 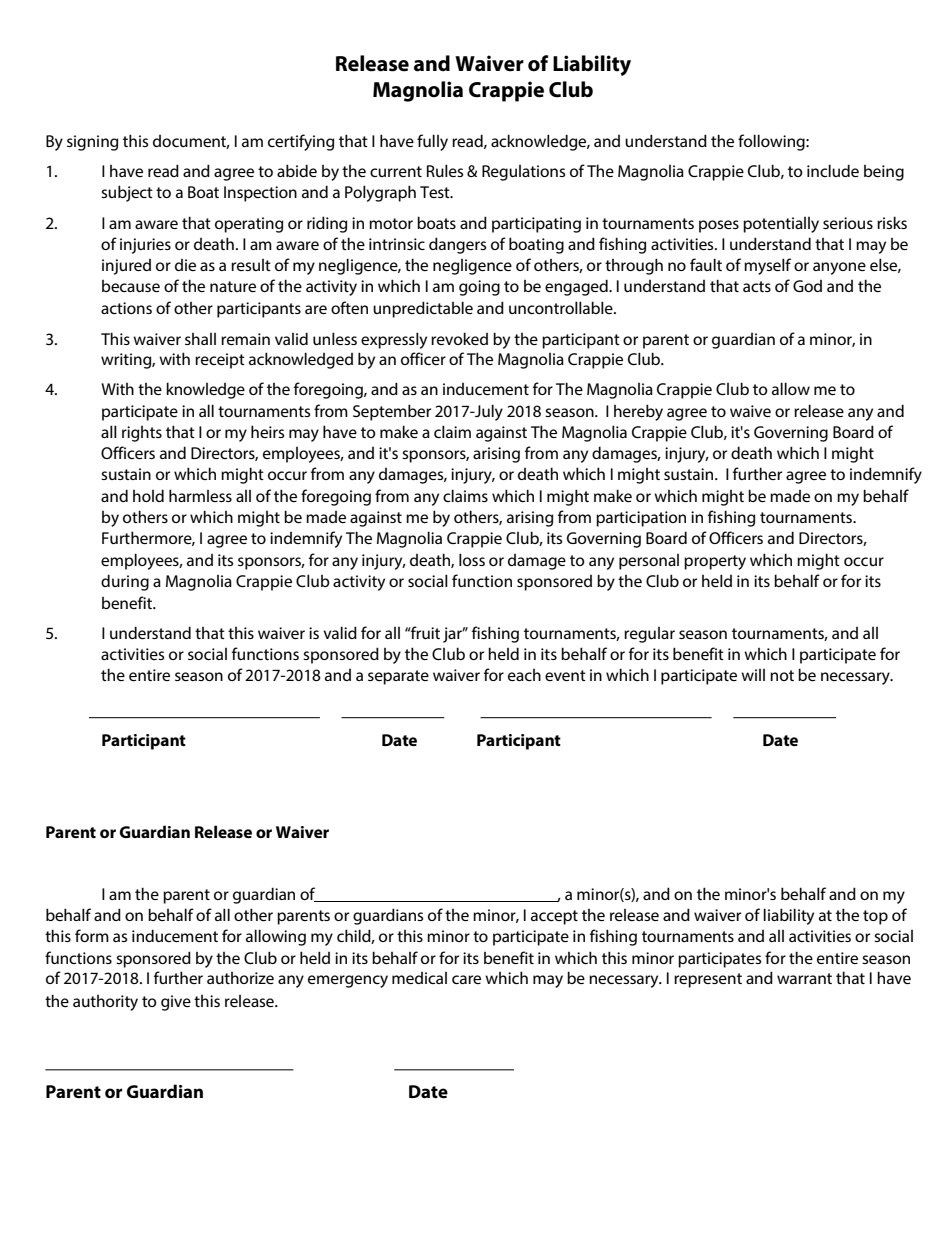 I want to click on property, so click(x=715, y=562).
